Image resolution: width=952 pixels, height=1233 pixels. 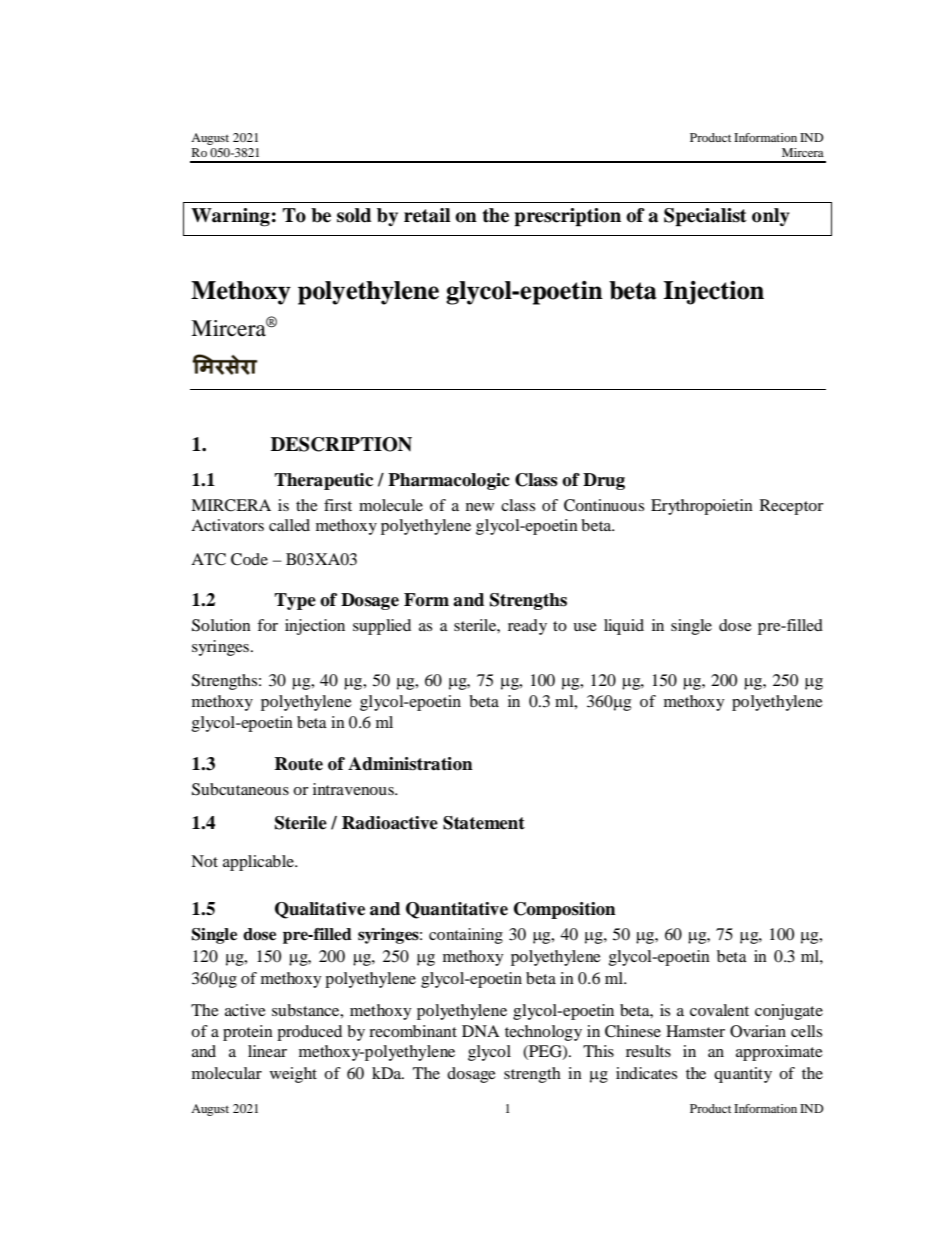 What do you see at coordinates (705, 217) in the document?
I see `Specialist` at bounding box center [705, 217].
